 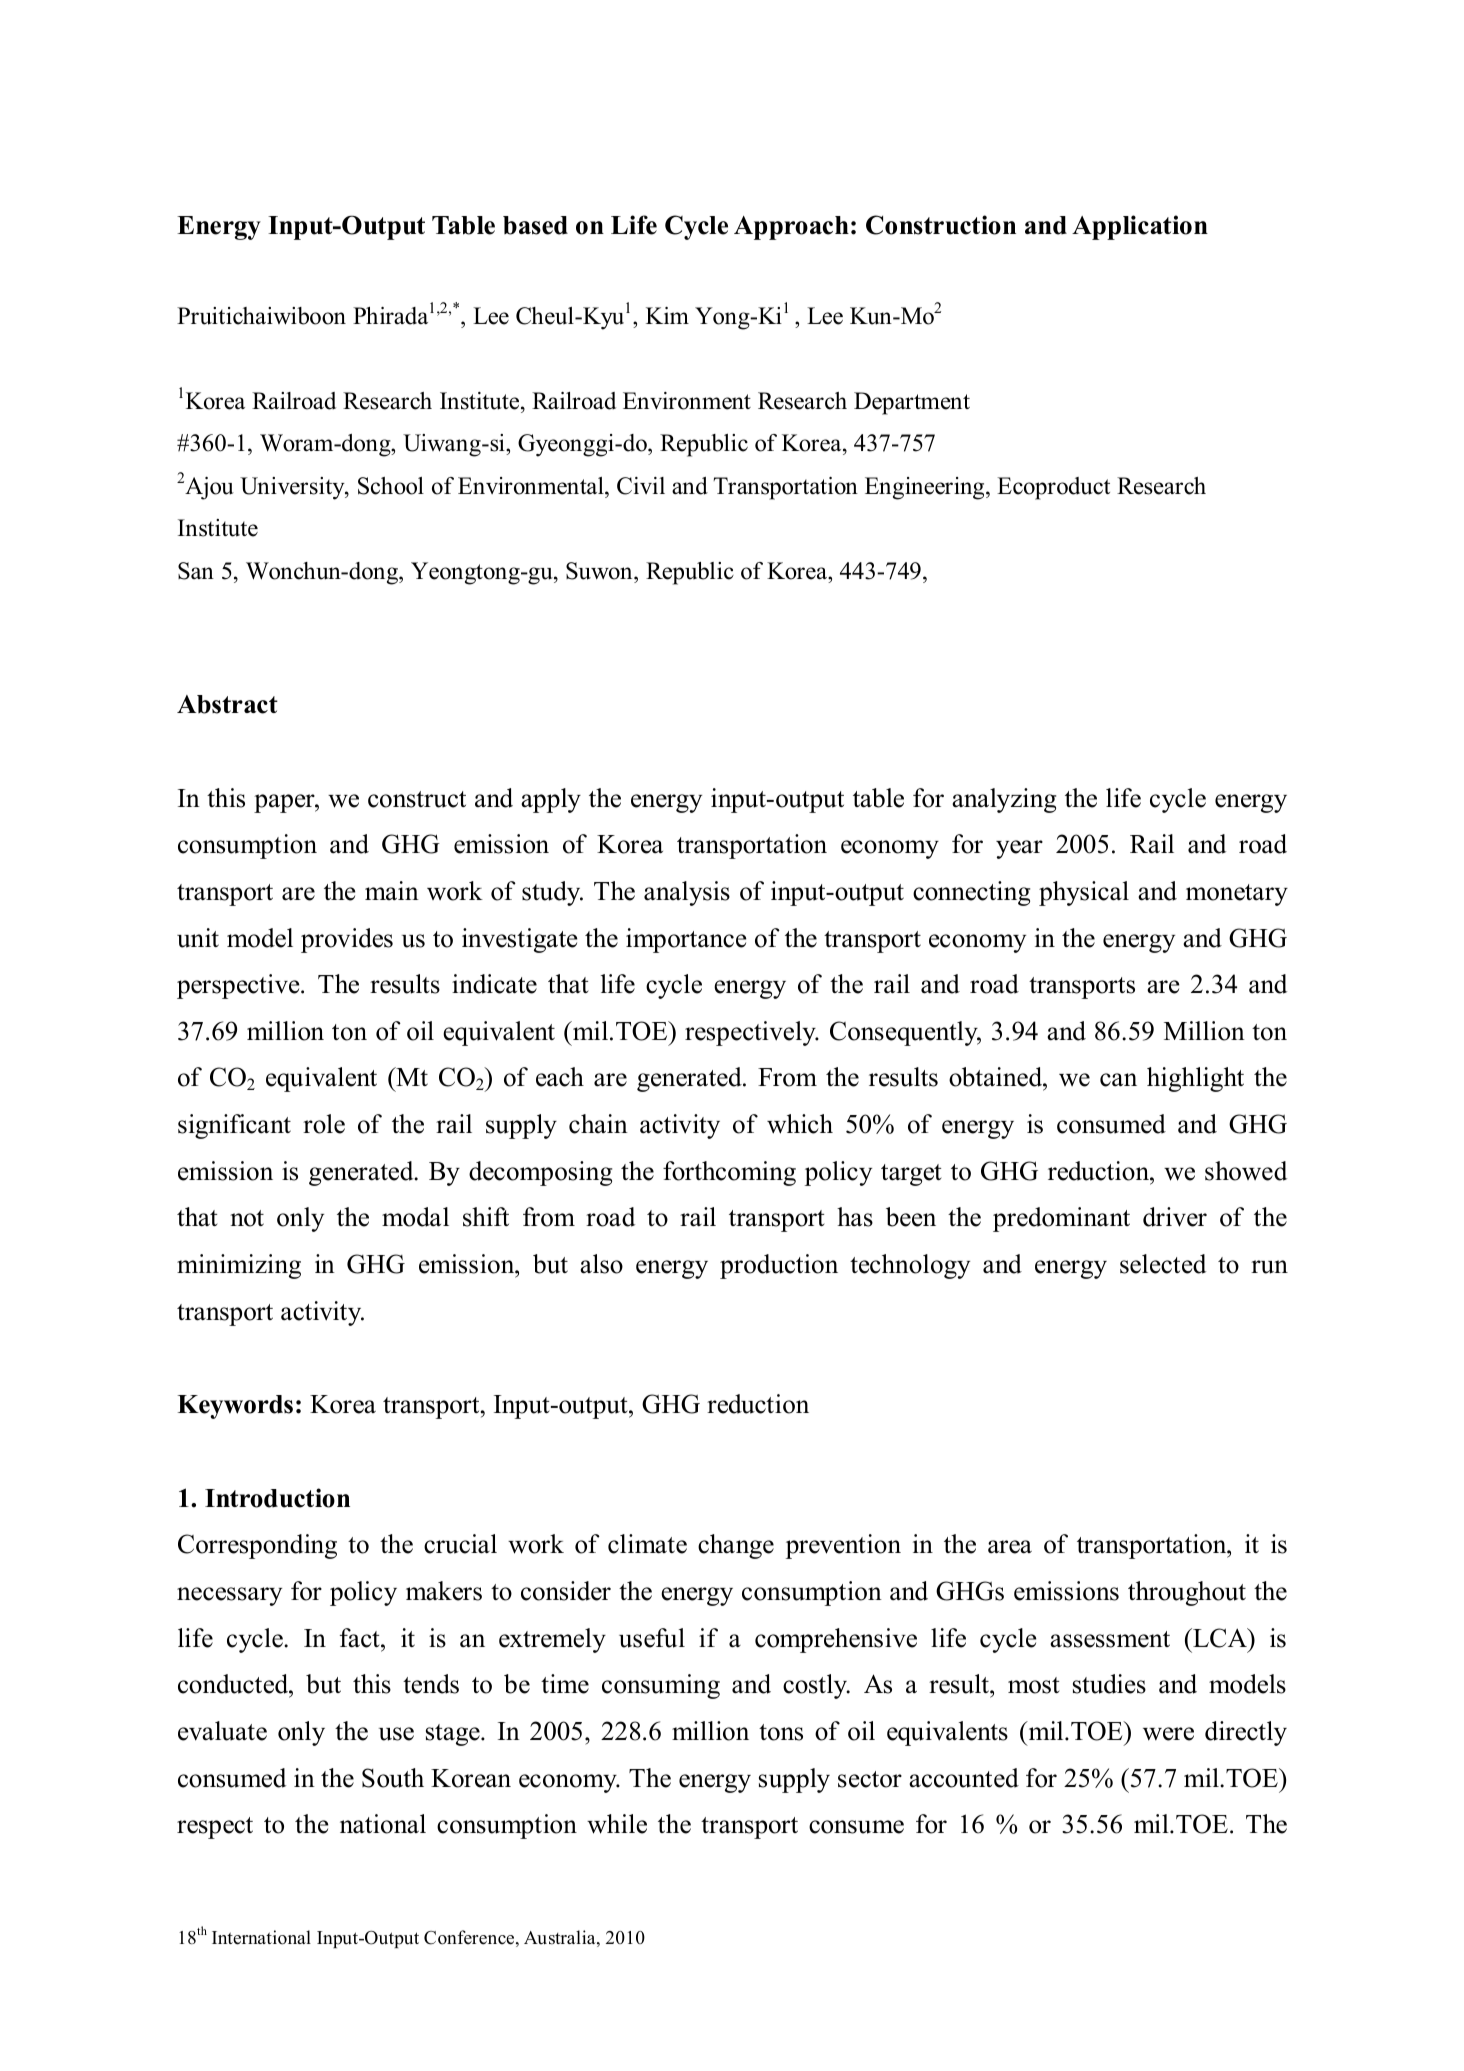 I want to click on analyzing, so click(x=1004, y=800).
